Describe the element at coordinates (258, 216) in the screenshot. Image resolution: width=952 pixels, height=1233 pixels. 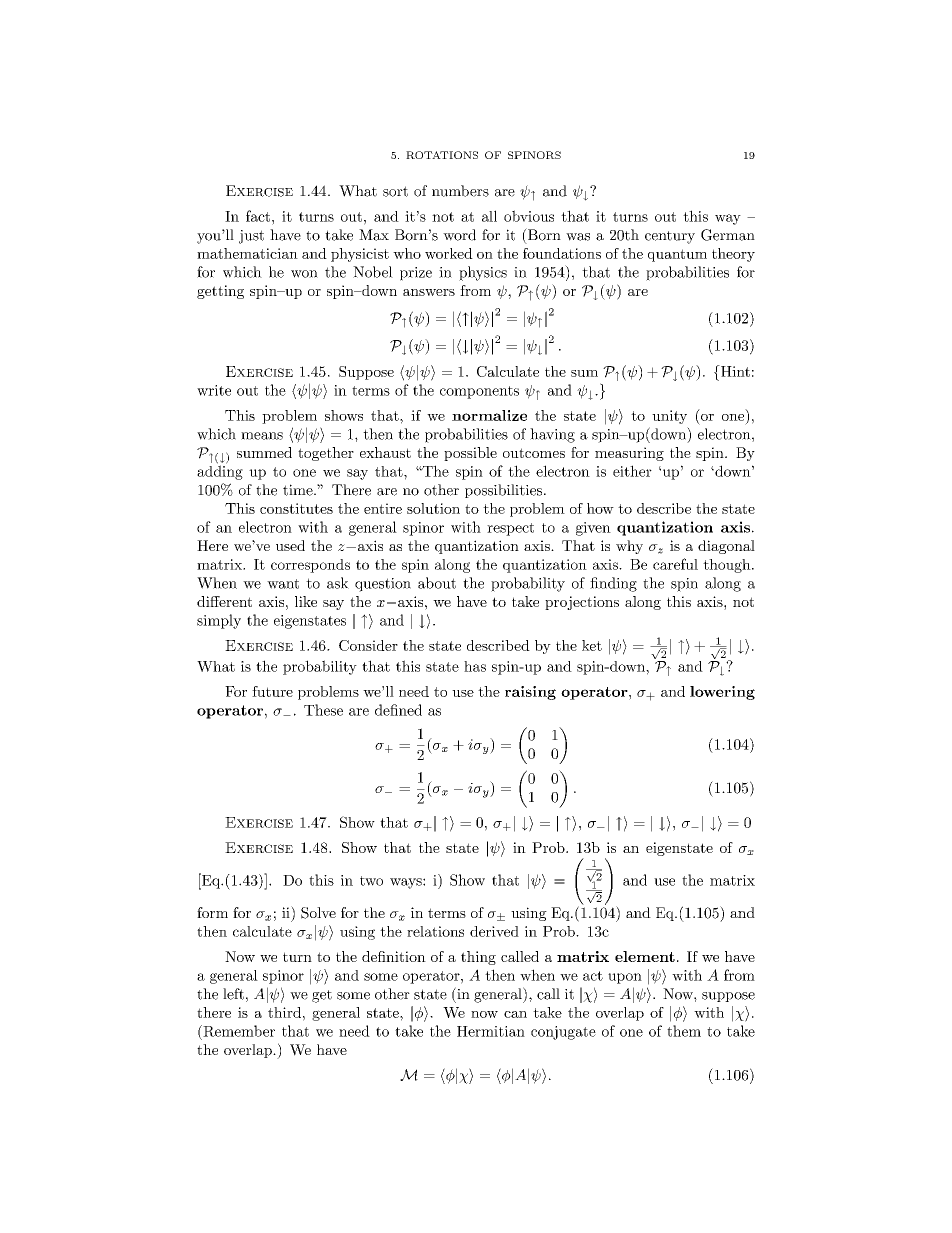
I see `fact` at that location.
